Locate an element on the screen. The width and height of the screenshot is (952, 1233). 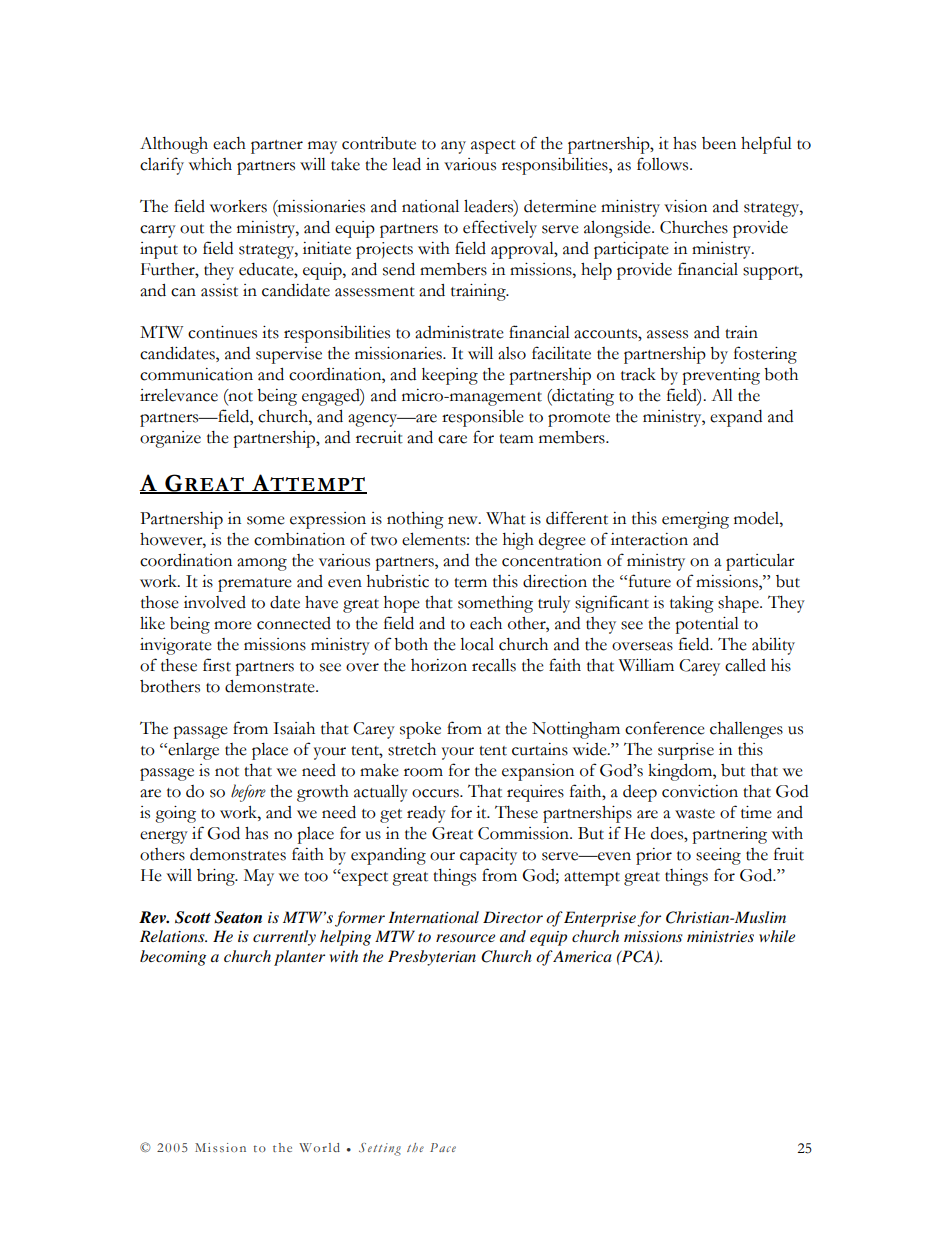
been is located at coordinates (719, 143).
